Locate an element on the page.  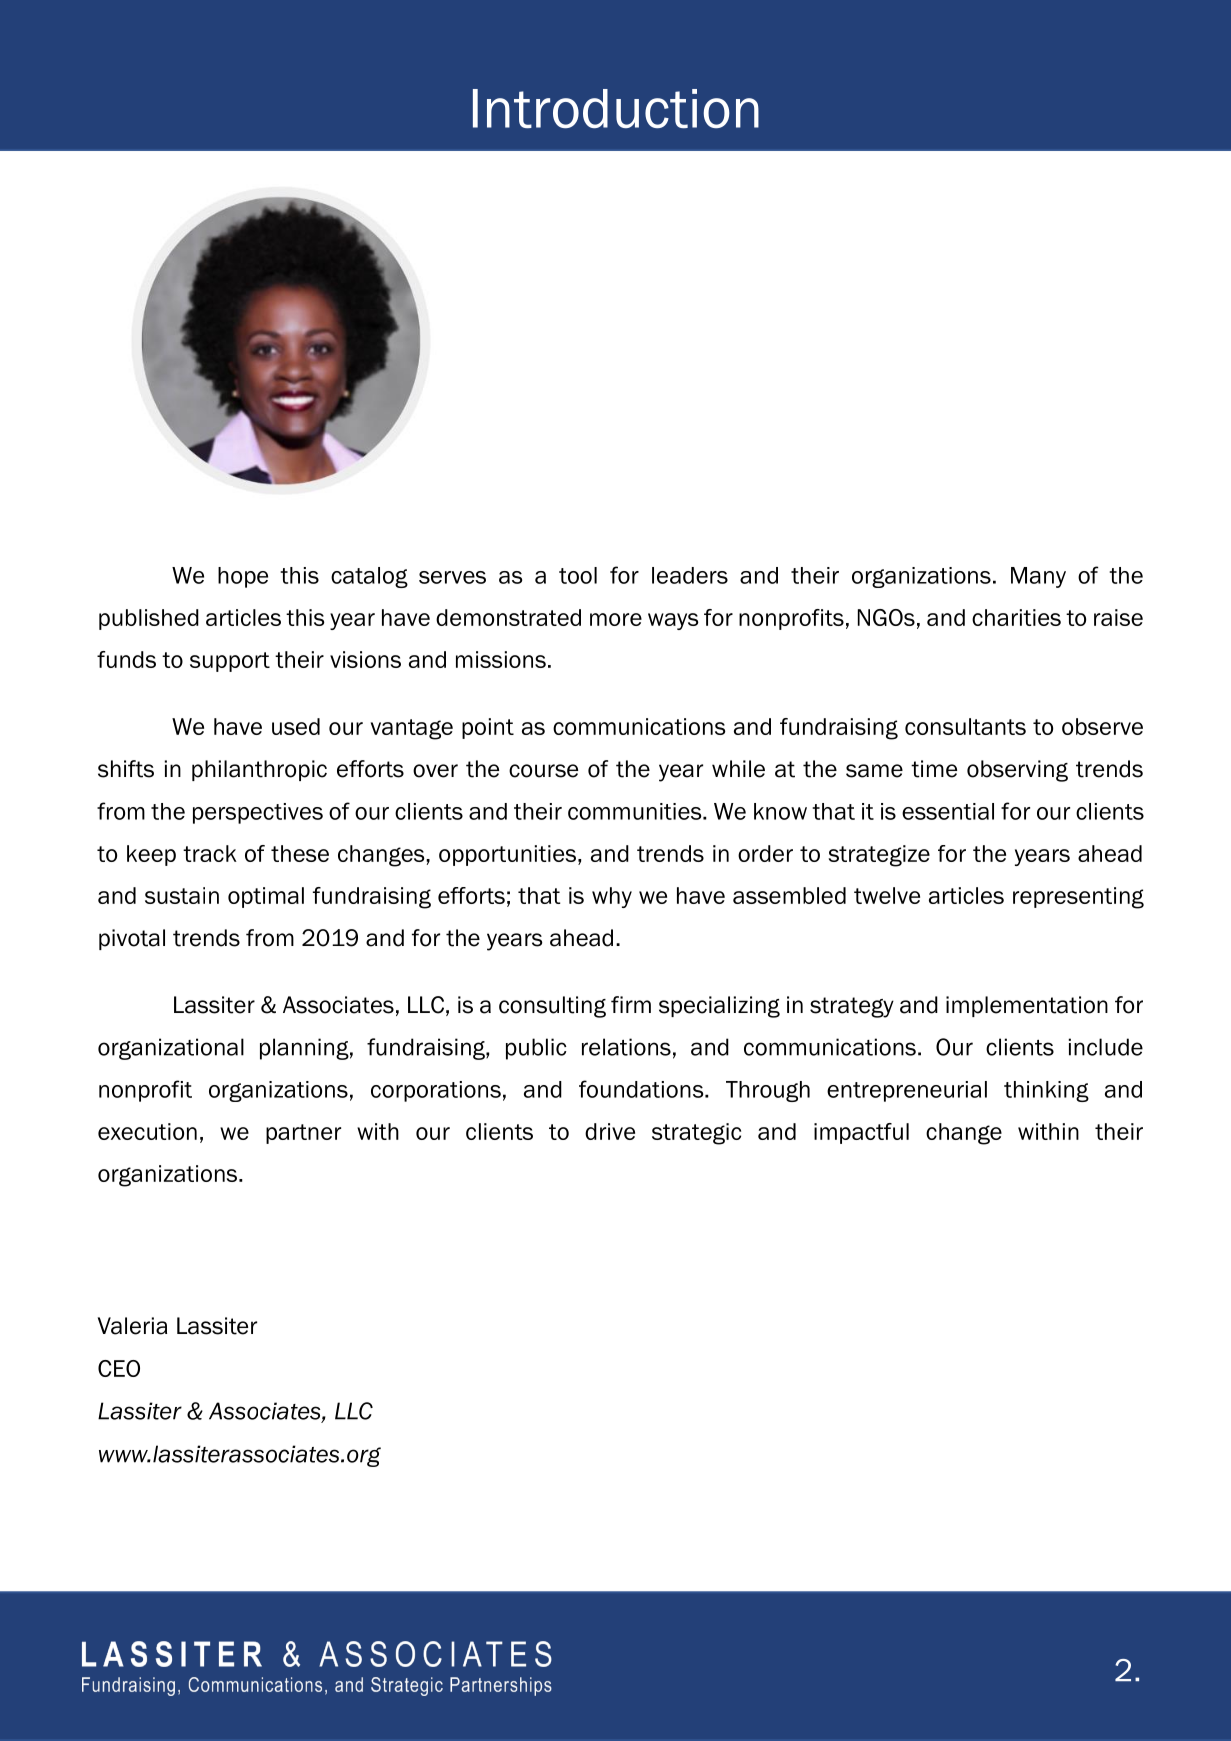
hope is located at coordinates (243, 577).
